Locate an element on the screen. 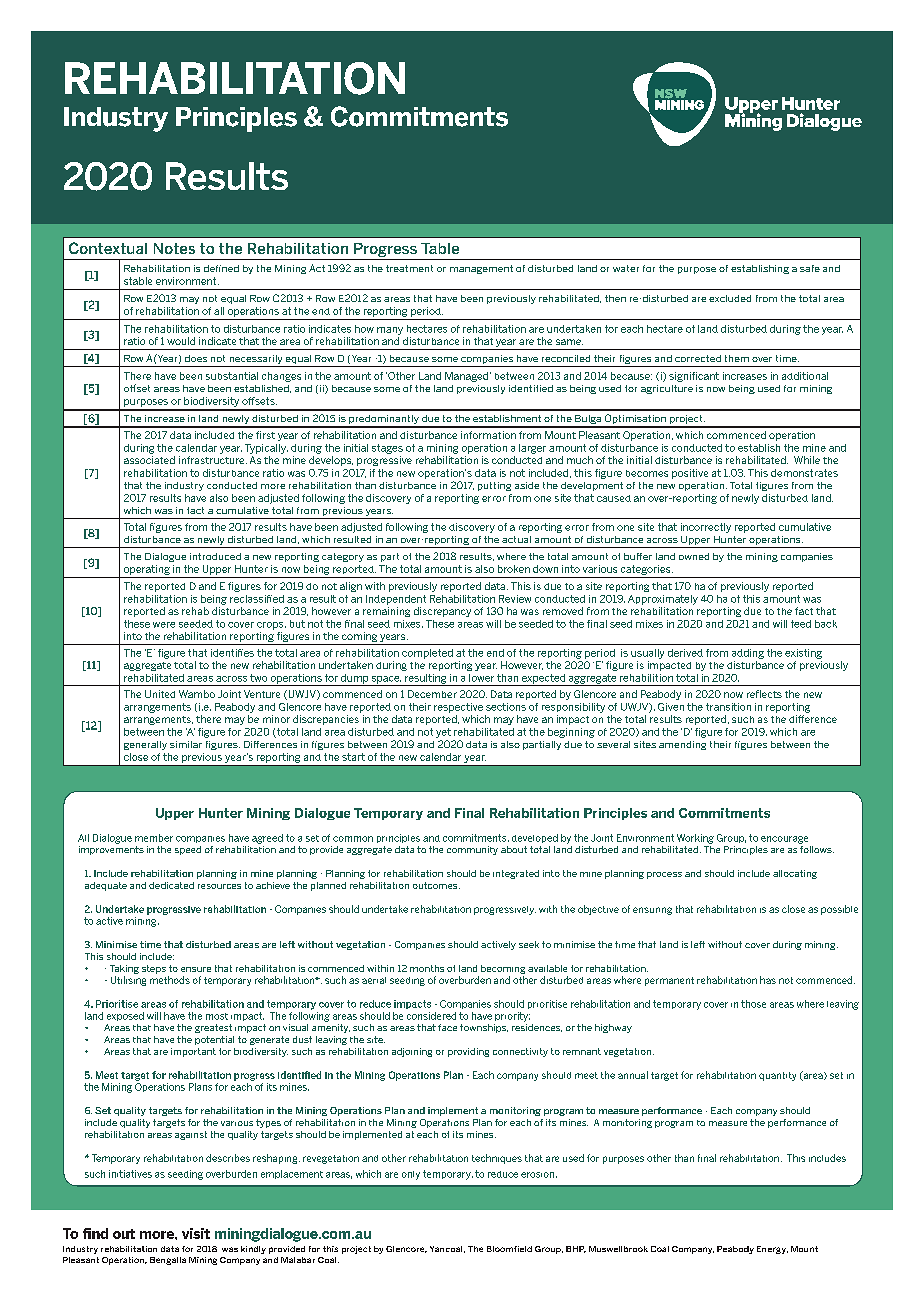 The image size is (924, 1308). visit is located at coordinates (196, 1233).
